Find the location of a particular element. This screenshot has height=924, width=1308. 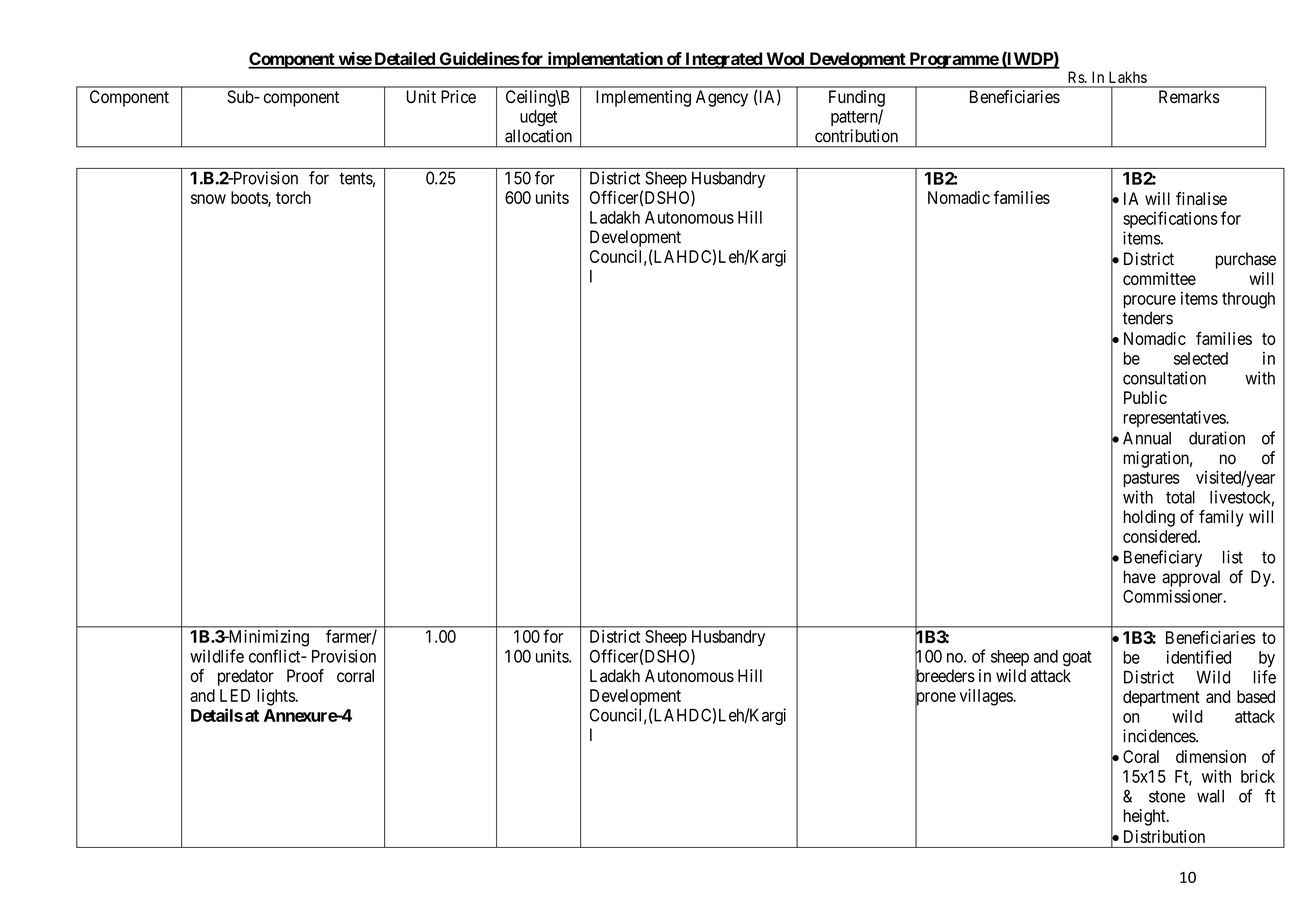

Detailed is located at coordinates (404, 60).
